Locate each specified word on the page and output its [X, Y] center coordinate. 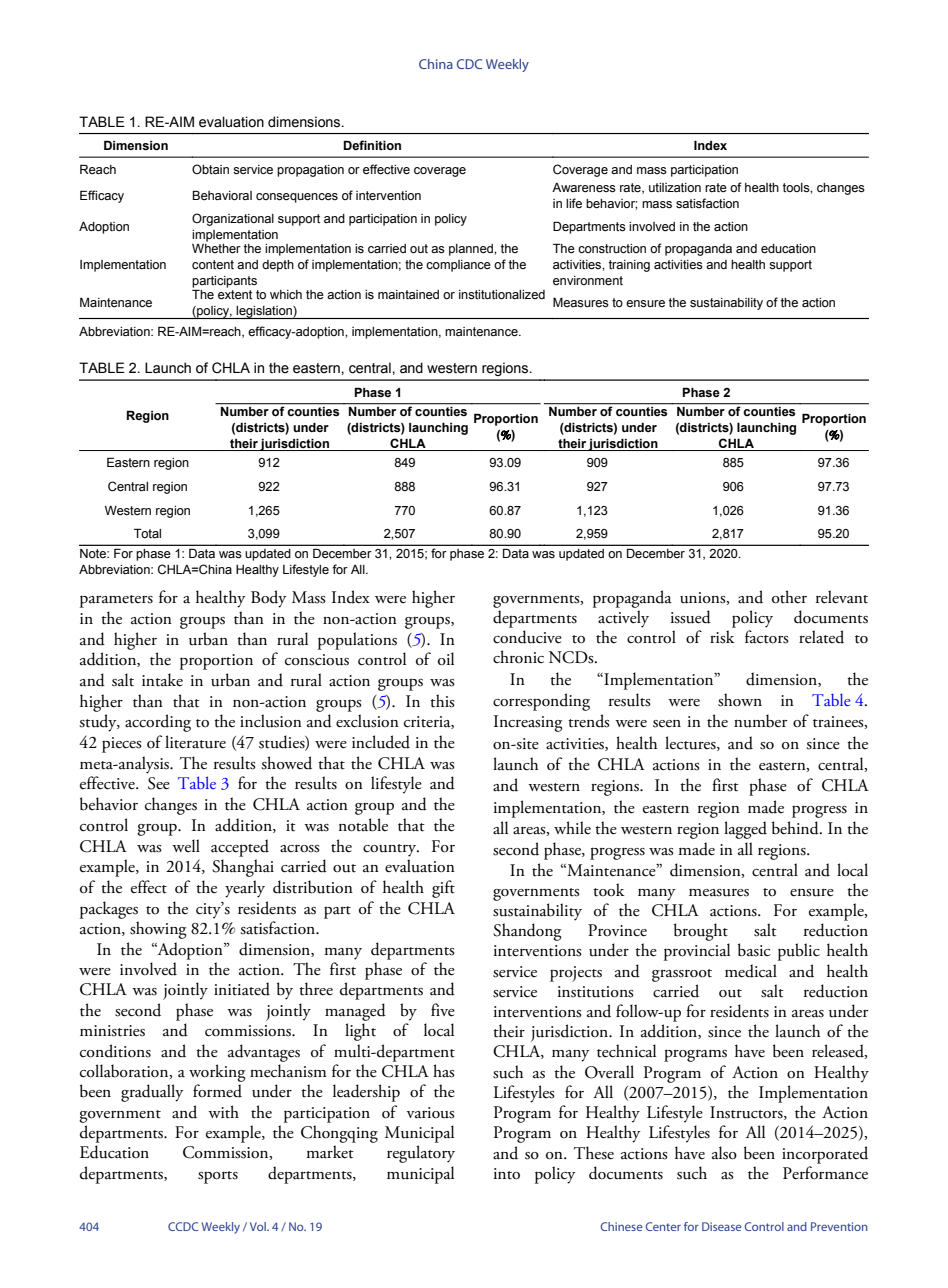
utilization [675, 187]
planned [472, 250]
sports [218, 1177]
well [186, 845]
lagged [745, 830]
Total [147, 533]
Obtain [210, 169]
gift [443, 889]
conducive [527, 637]
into [507, 1174]
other [789, 597]
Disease [722, 1226]
